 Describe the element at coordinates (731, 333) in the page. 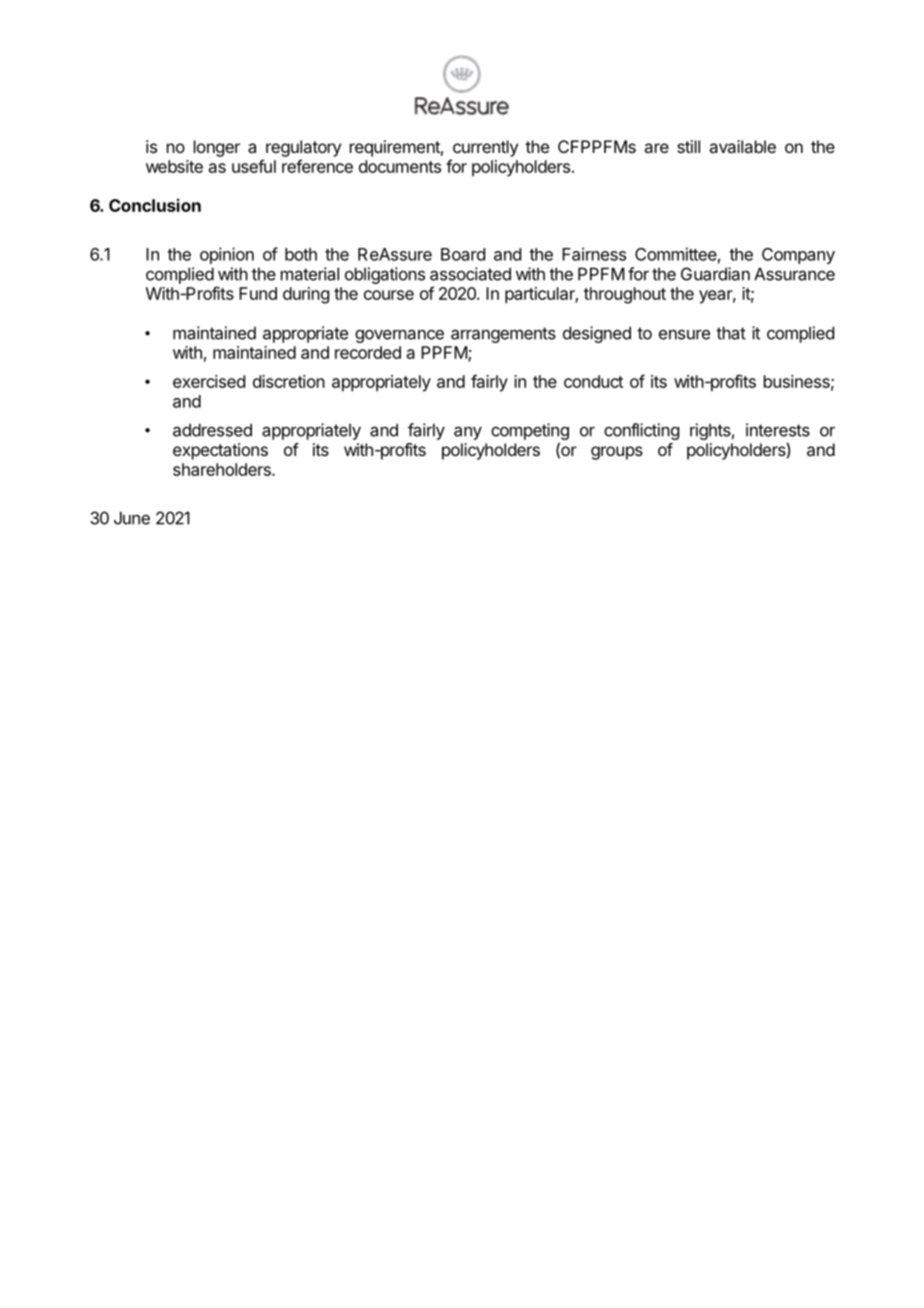

I see `that` at that location.
